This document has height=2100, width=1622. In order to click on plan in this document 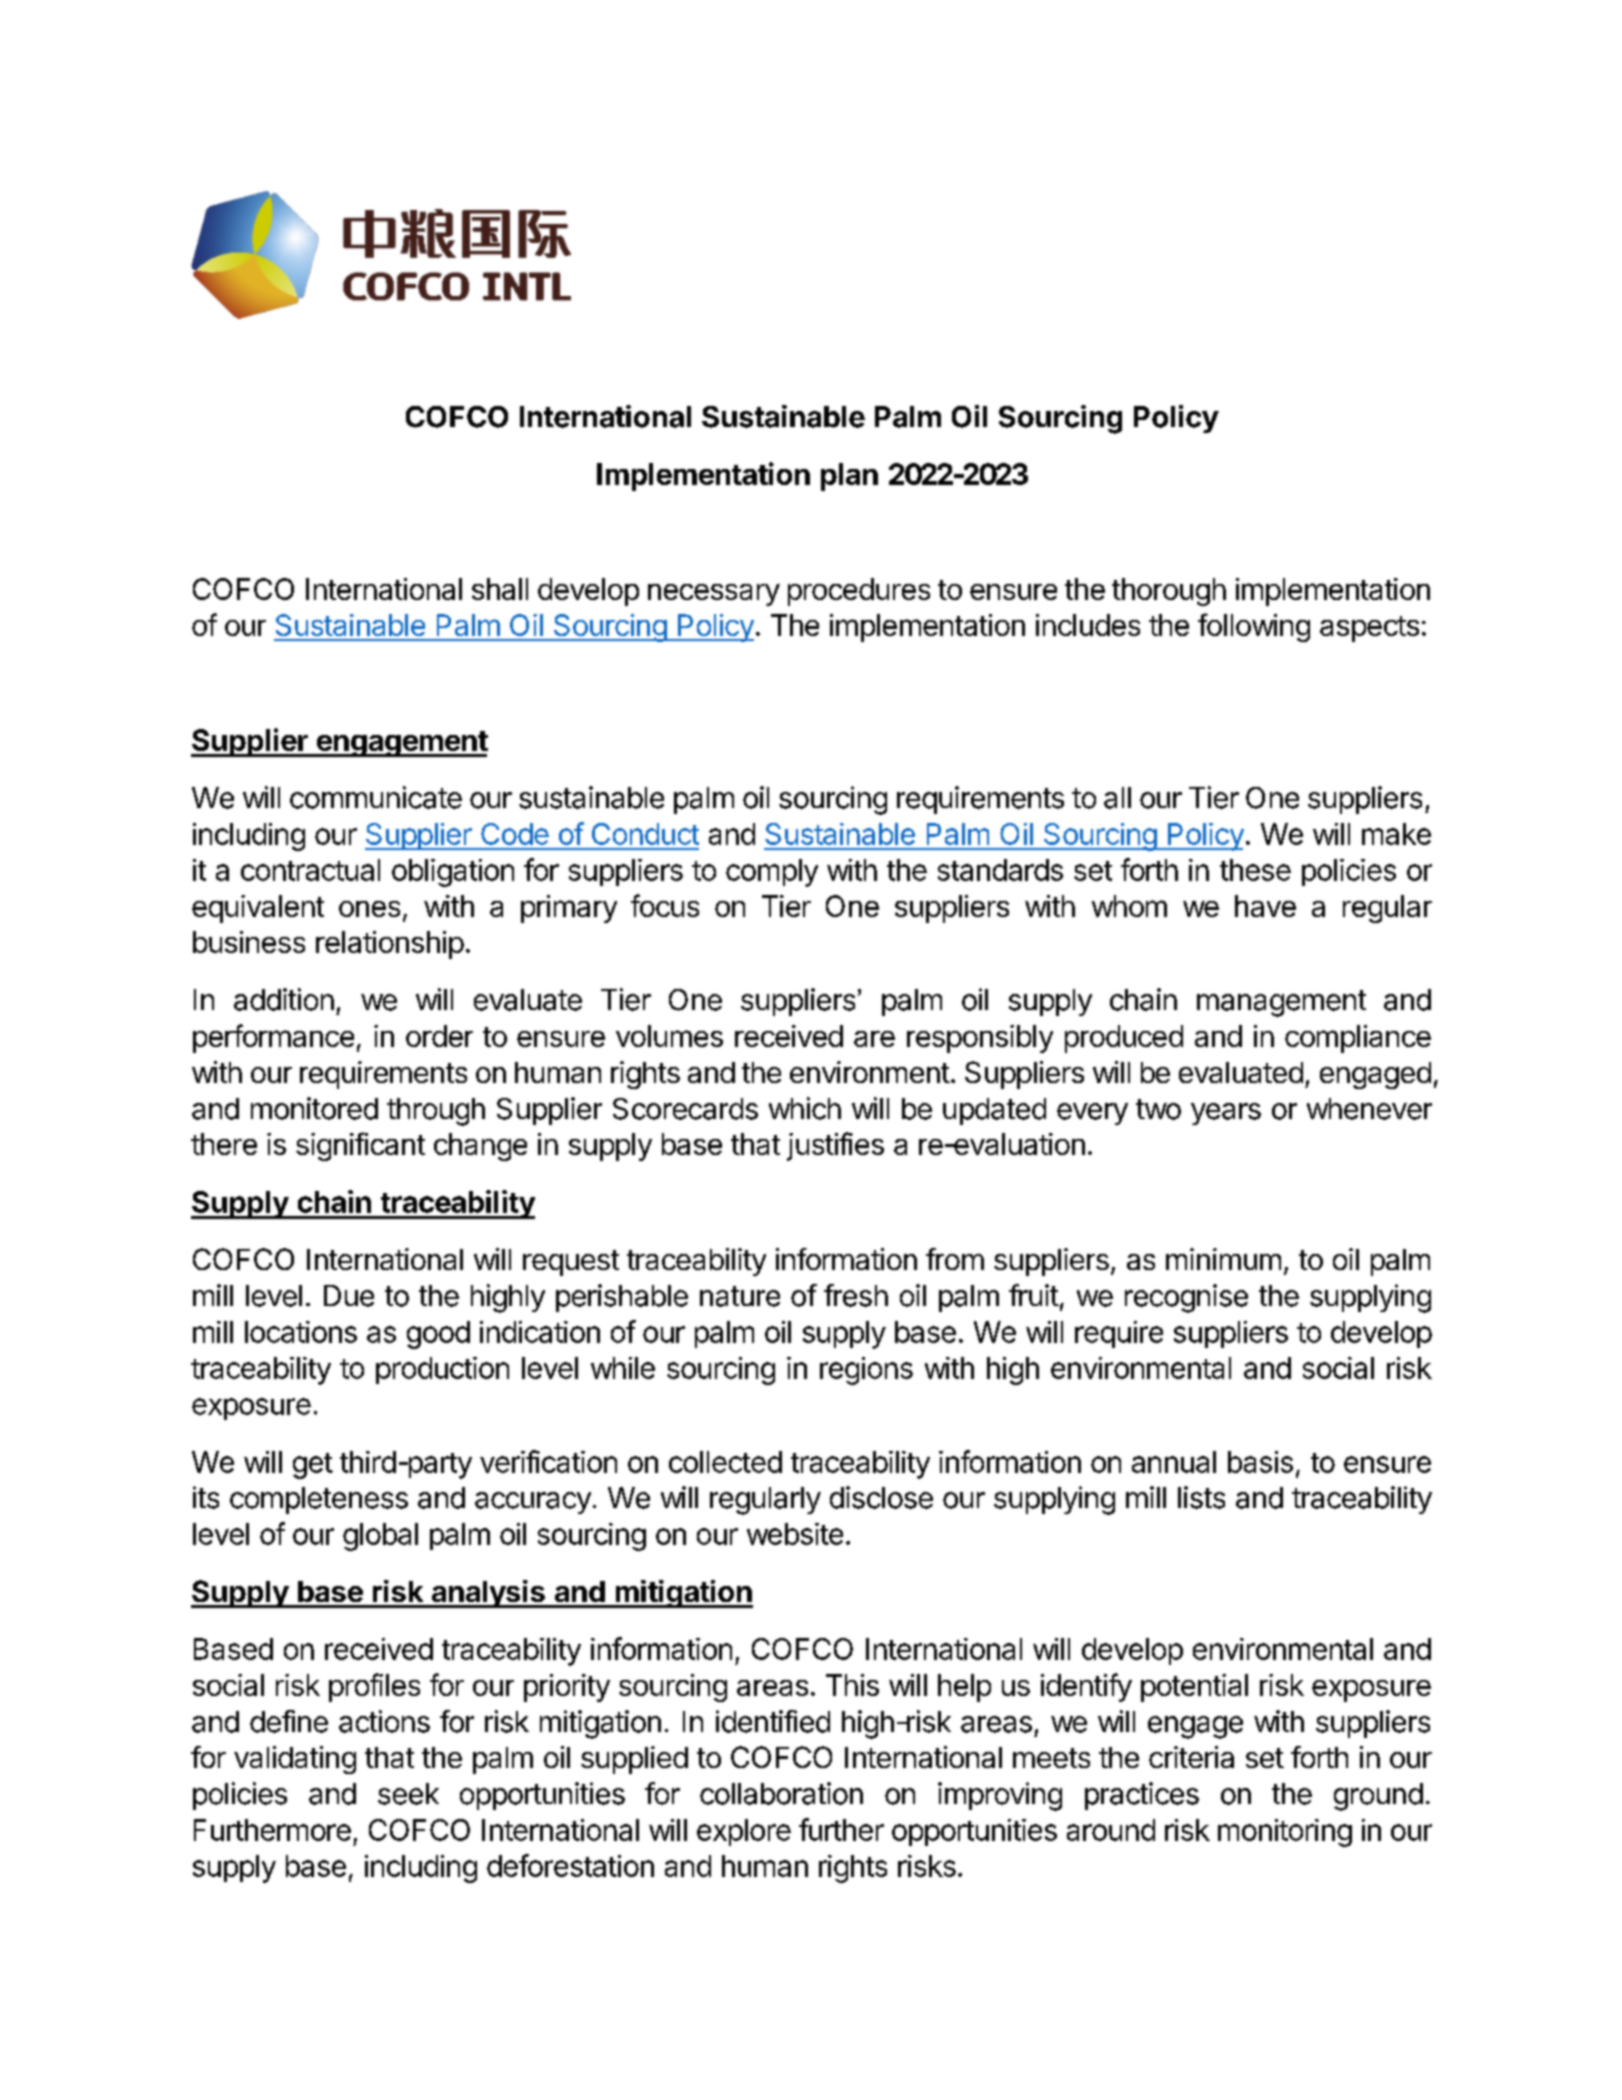, I will do `click(849, 477)`.
